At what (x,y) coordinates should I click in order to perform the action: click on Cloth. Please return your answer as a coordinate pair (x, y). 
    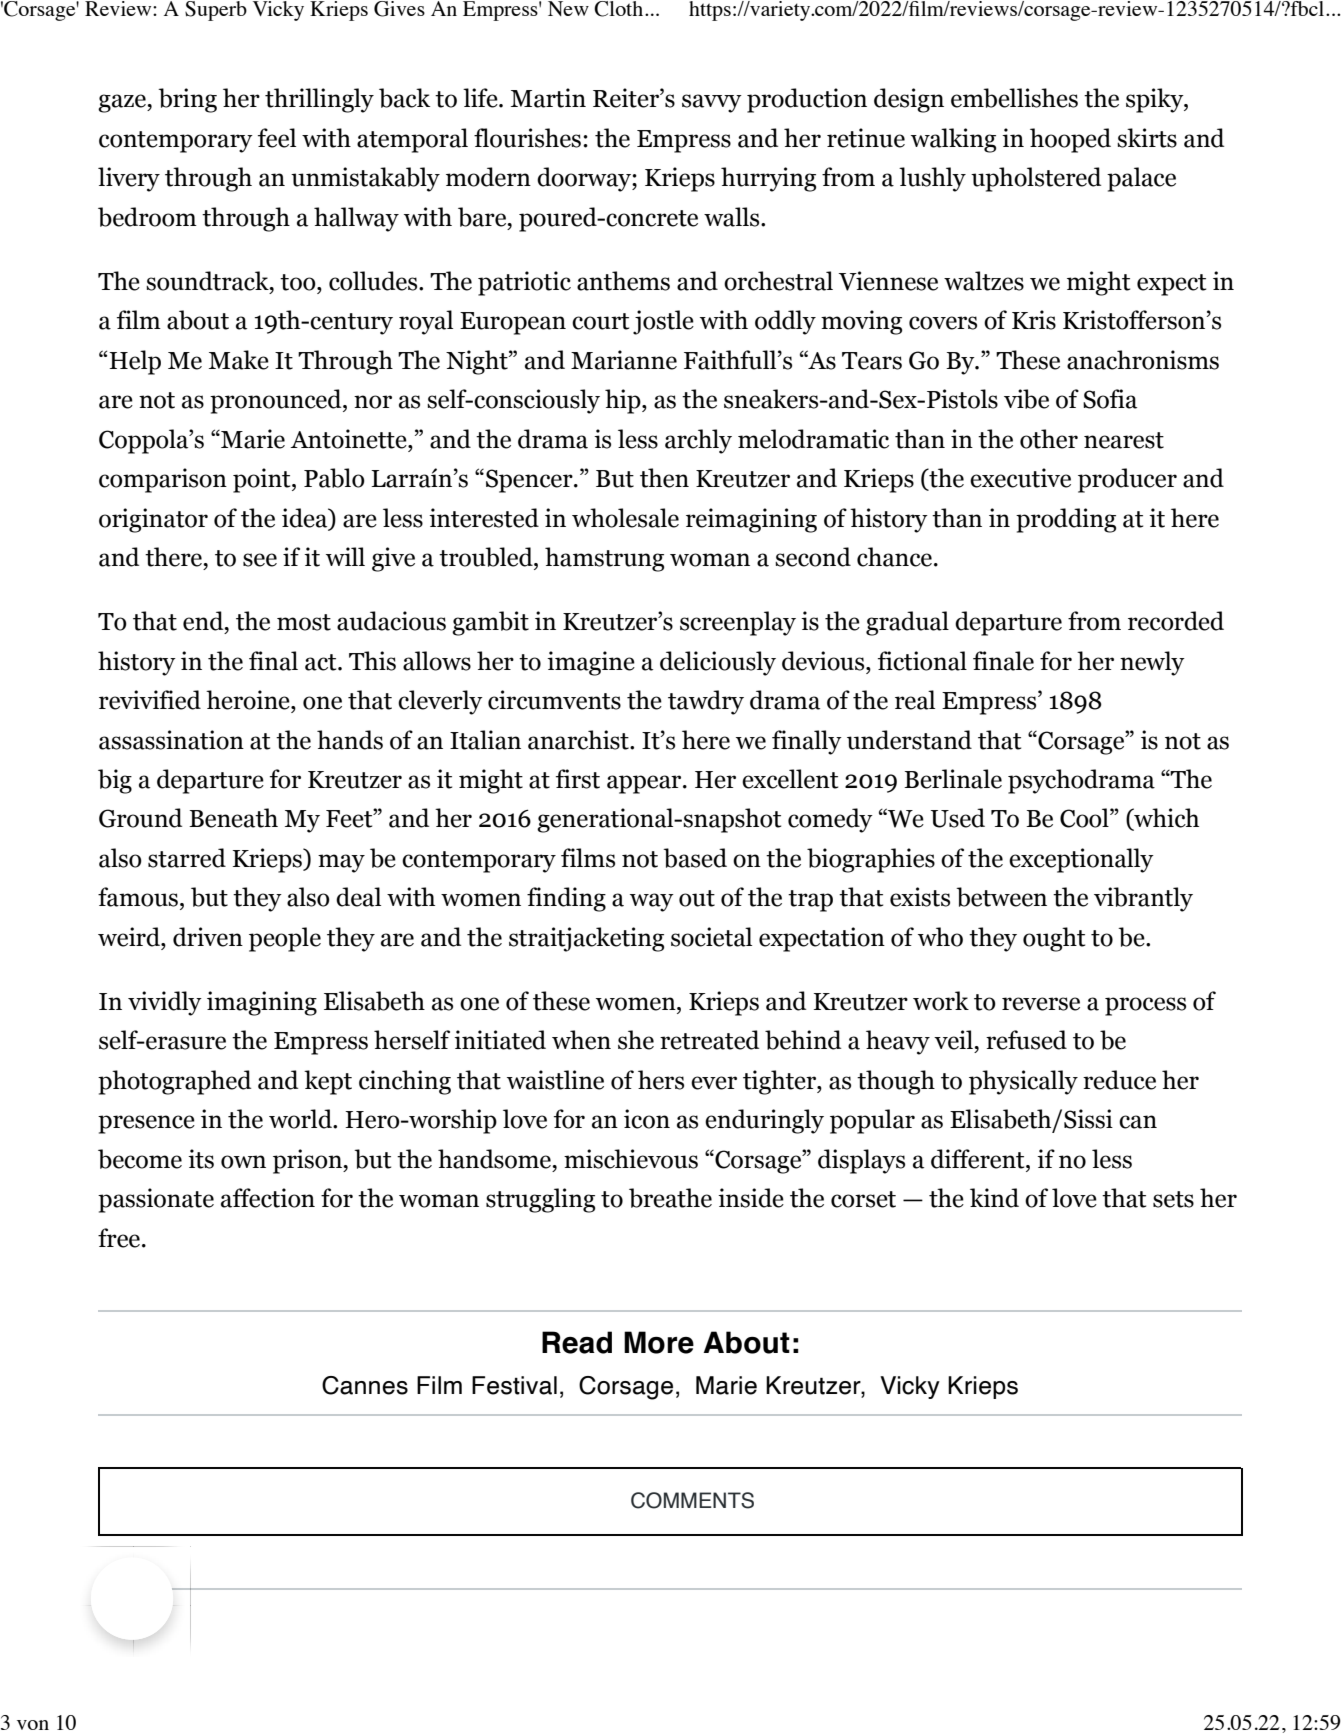
    Looking at the image, I should click on (620, 9).
